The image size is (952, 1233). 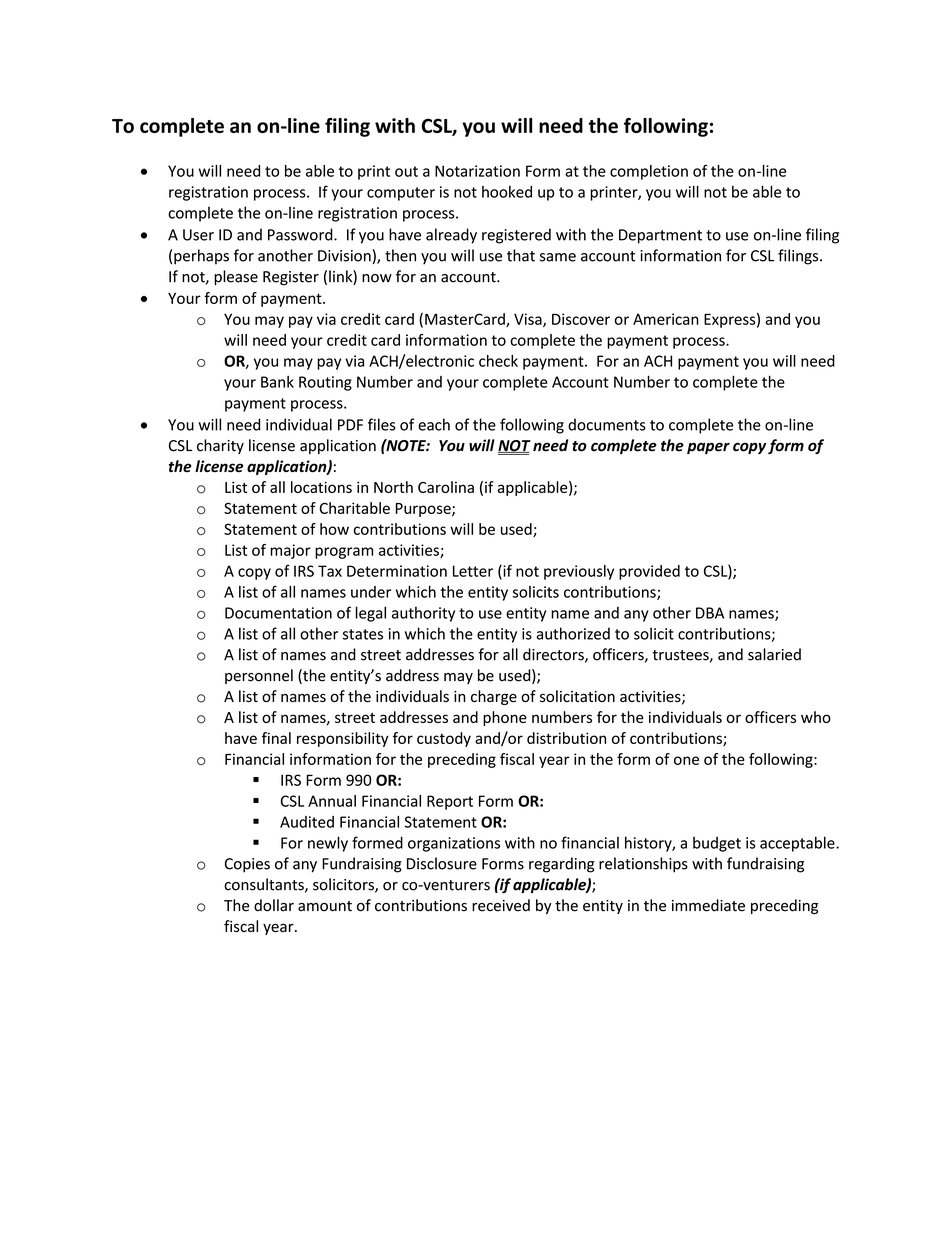 What do you see at coordinates (301, 234) in the screenshot?
I see `Password` at bounding box center [301, 234].
